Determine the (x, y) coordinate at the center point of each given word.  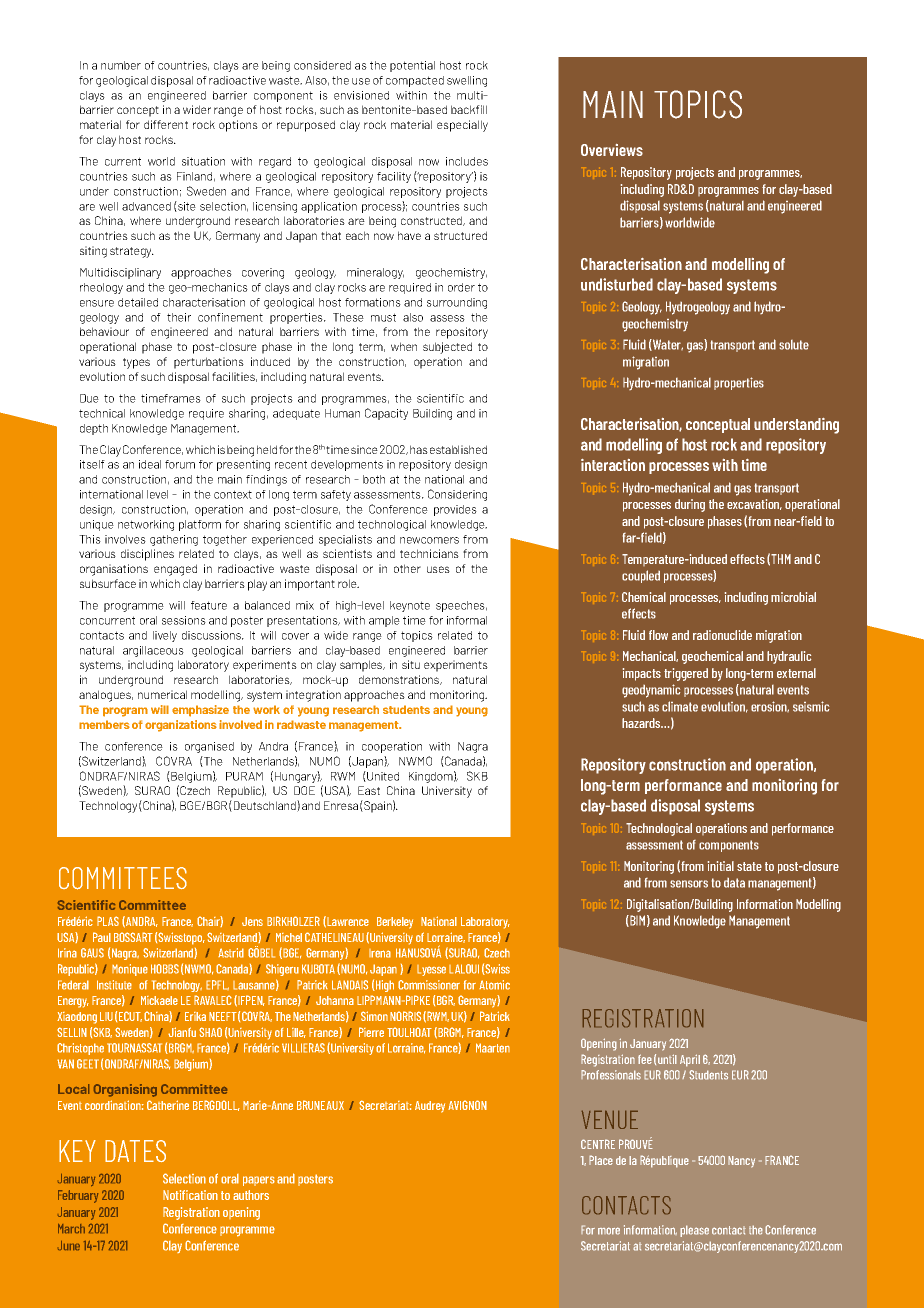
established (458, 449)
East (369, 790)
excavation (754, 504)
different (166, 124)
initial (721, 866)
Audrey (430, 1107)
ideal (150, 464)
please (694, 1231)
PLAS (108, 921)
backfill (469, 109)
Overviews (612, 150)
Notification (190, 1195)
